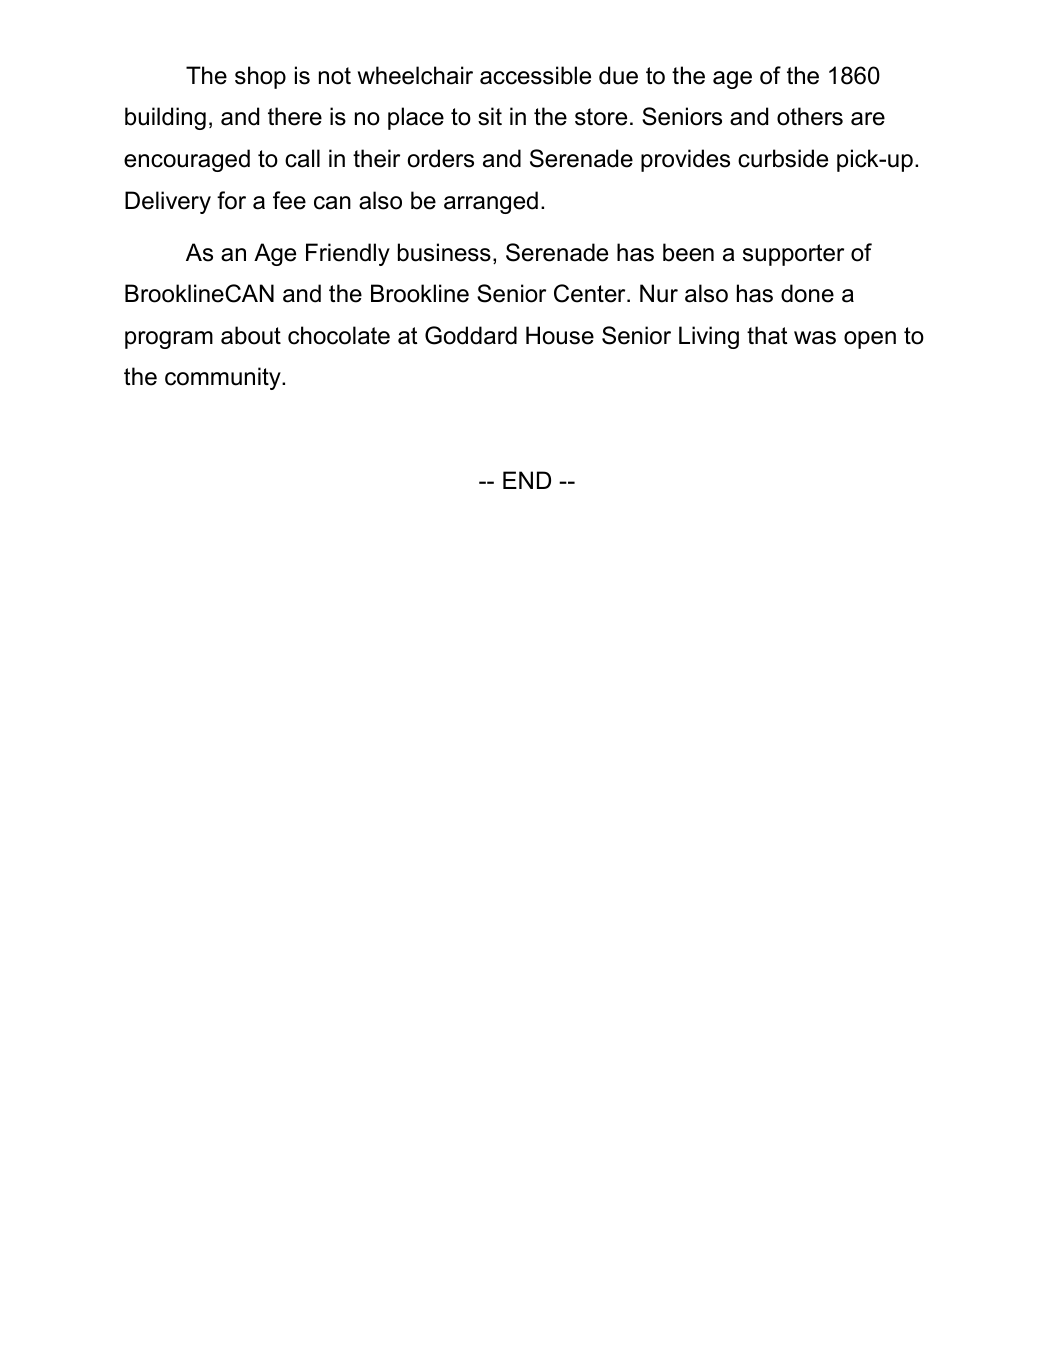 The image size is (1054, 1364). Describe the element at coordinates (810, 116) in the image. I see `others` at that location.
